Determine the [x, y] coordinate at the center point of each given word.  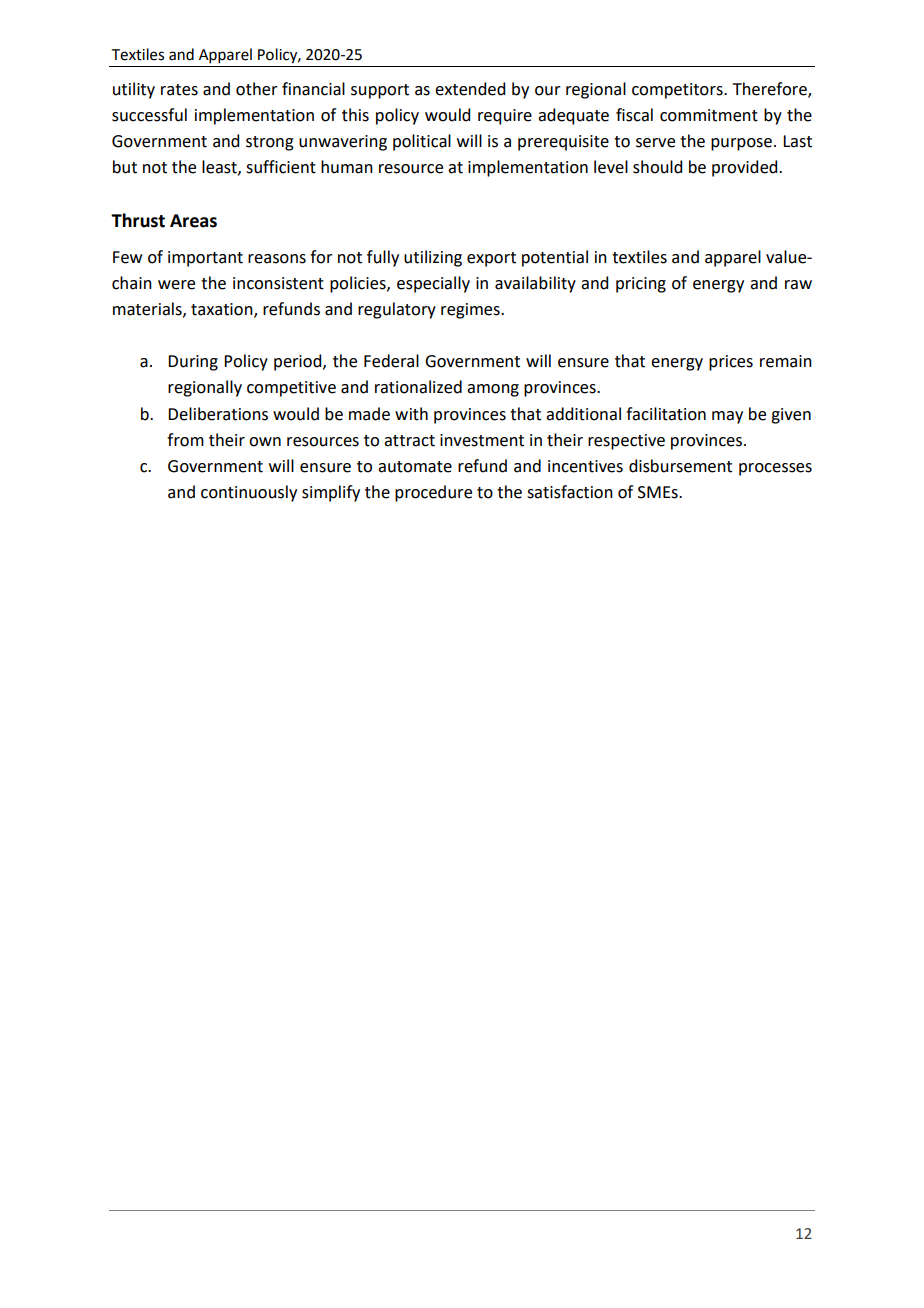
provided [746, 168]
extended [470, 89]
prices [731, 363]
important [205, 259]
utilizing [433, 258]
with [411, 414]
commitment [709, 115]
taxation [223, 310]
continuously [249, 493]
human [347, 167]
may [727, 417]
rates [179, 90]
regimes [471, 311]
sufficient [281, 167]
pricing [641, 285]
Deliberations [218, 414]
